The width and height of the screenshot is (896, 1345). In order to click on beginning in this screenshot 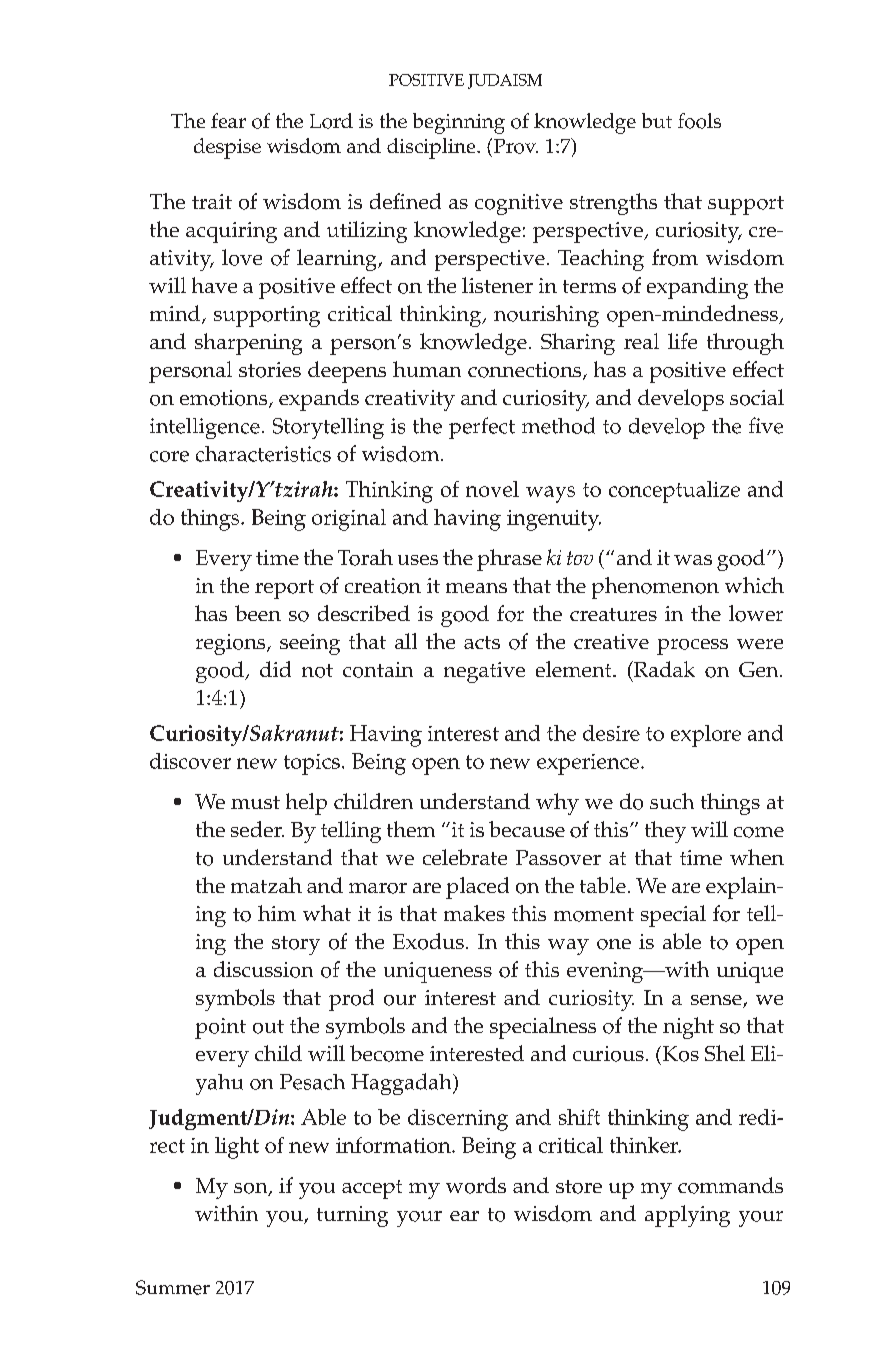, I will do `click(459, 123)`.
